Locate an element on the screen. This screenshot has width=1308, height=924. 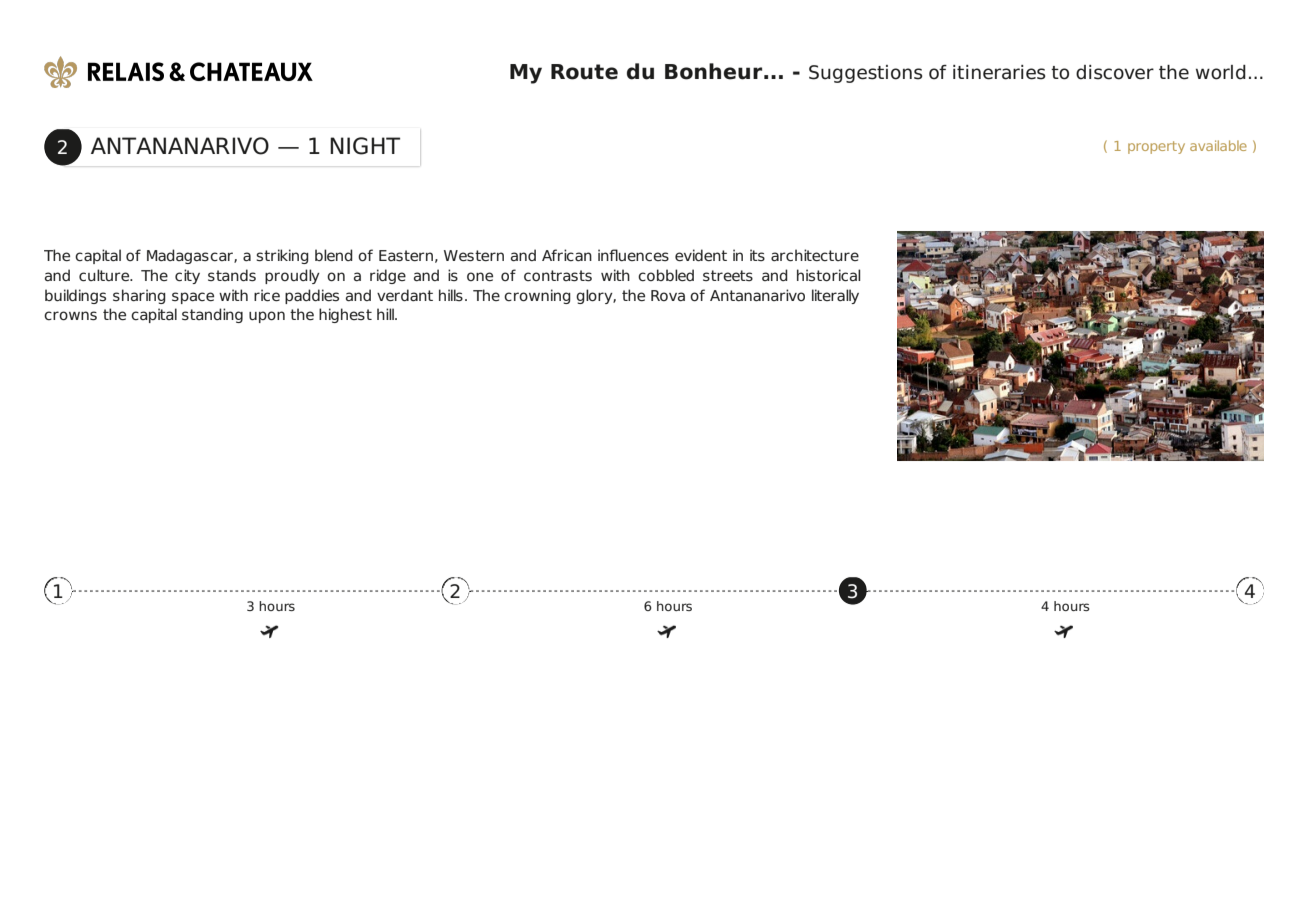
NIGHT is located at coordinates (365, 146).
